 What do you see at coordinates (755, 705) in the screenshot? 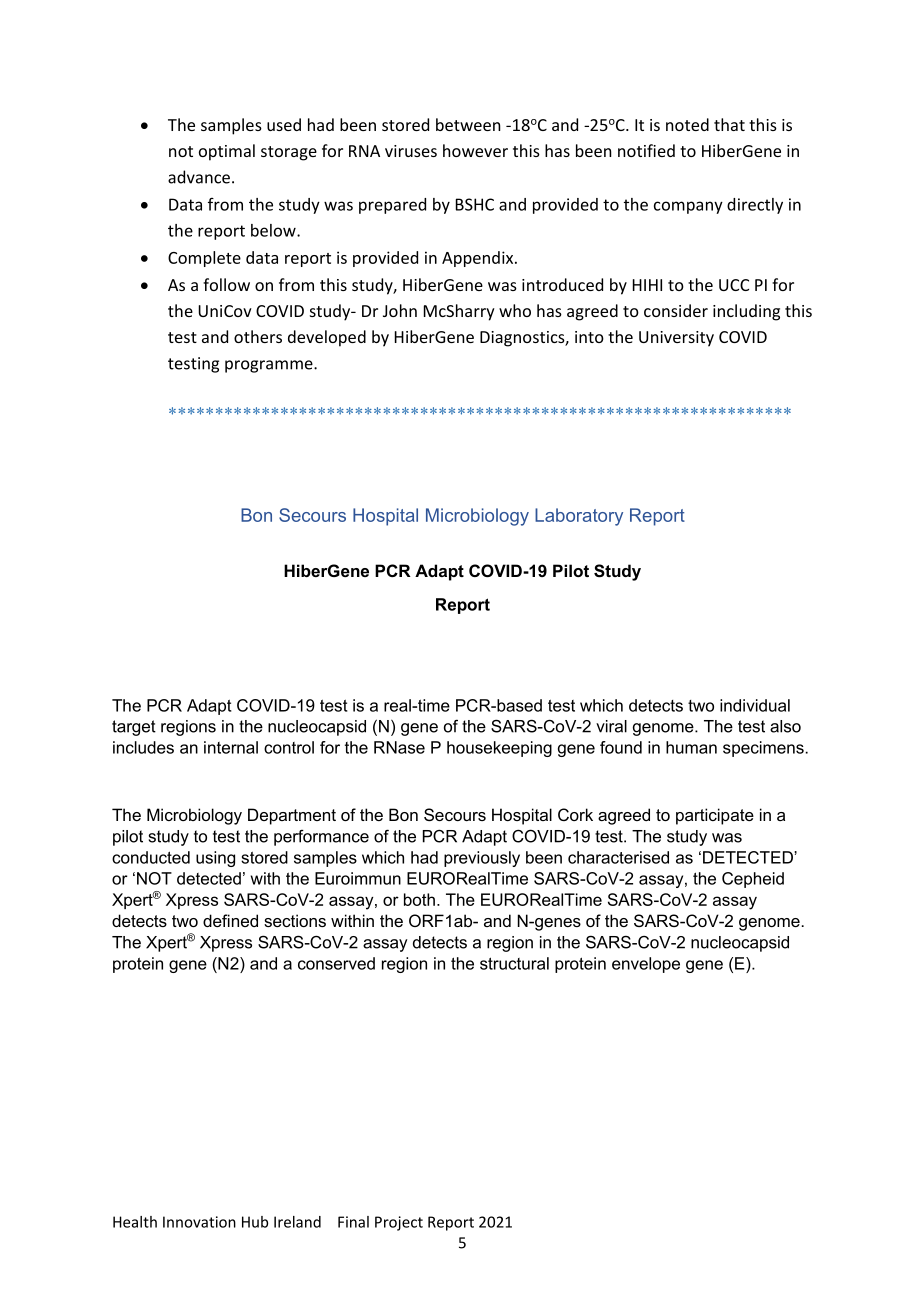
I see `individual` at bounding box center [755, 705].
